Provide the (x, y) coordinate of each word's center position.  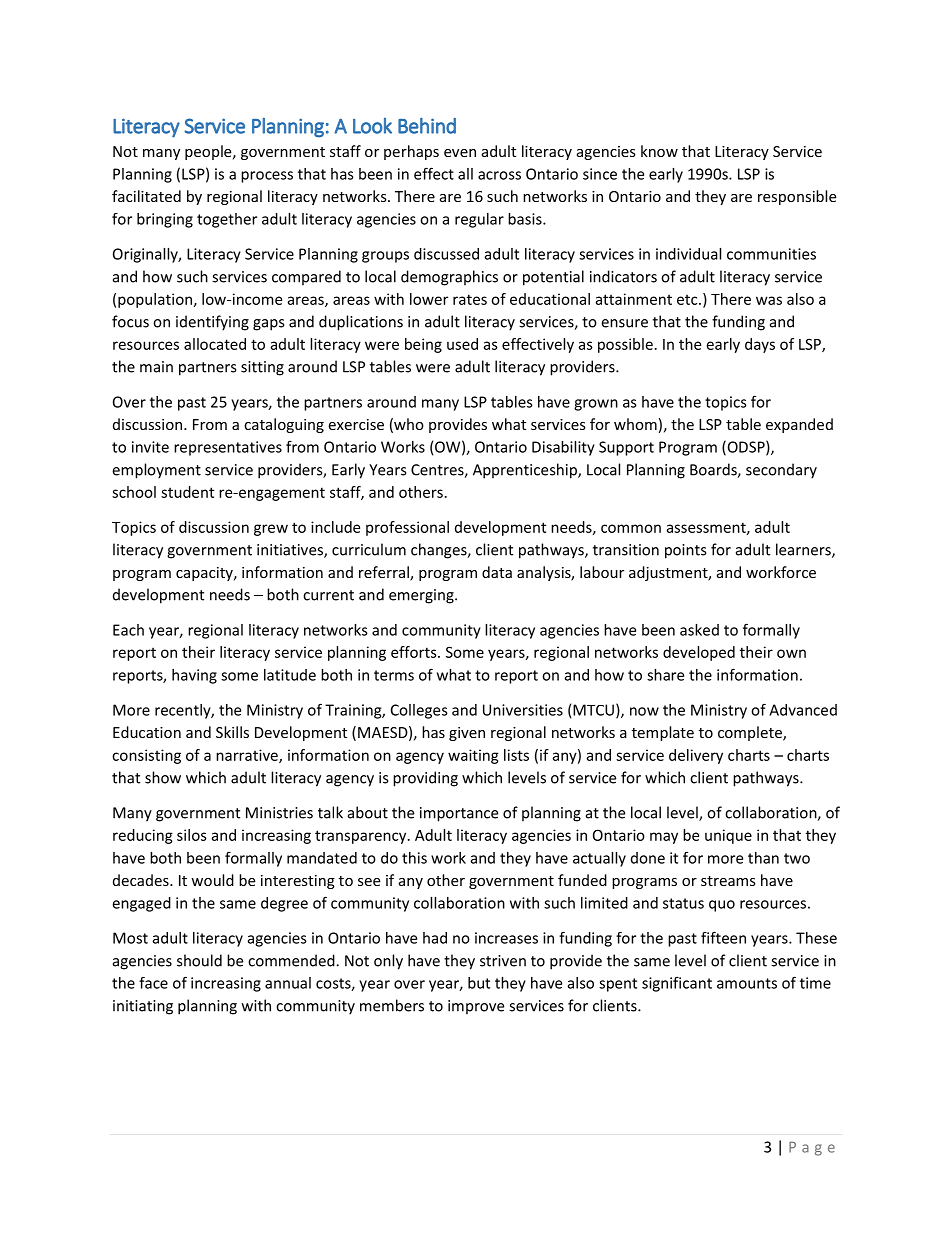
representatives (228, 448)
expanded (799, 425)
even (460, 153)
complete (751, 733)
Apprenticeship (526, 471)
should (199, 960)
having (194, 676)
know (659, 151)
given (467, 734)
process (267, 177)
